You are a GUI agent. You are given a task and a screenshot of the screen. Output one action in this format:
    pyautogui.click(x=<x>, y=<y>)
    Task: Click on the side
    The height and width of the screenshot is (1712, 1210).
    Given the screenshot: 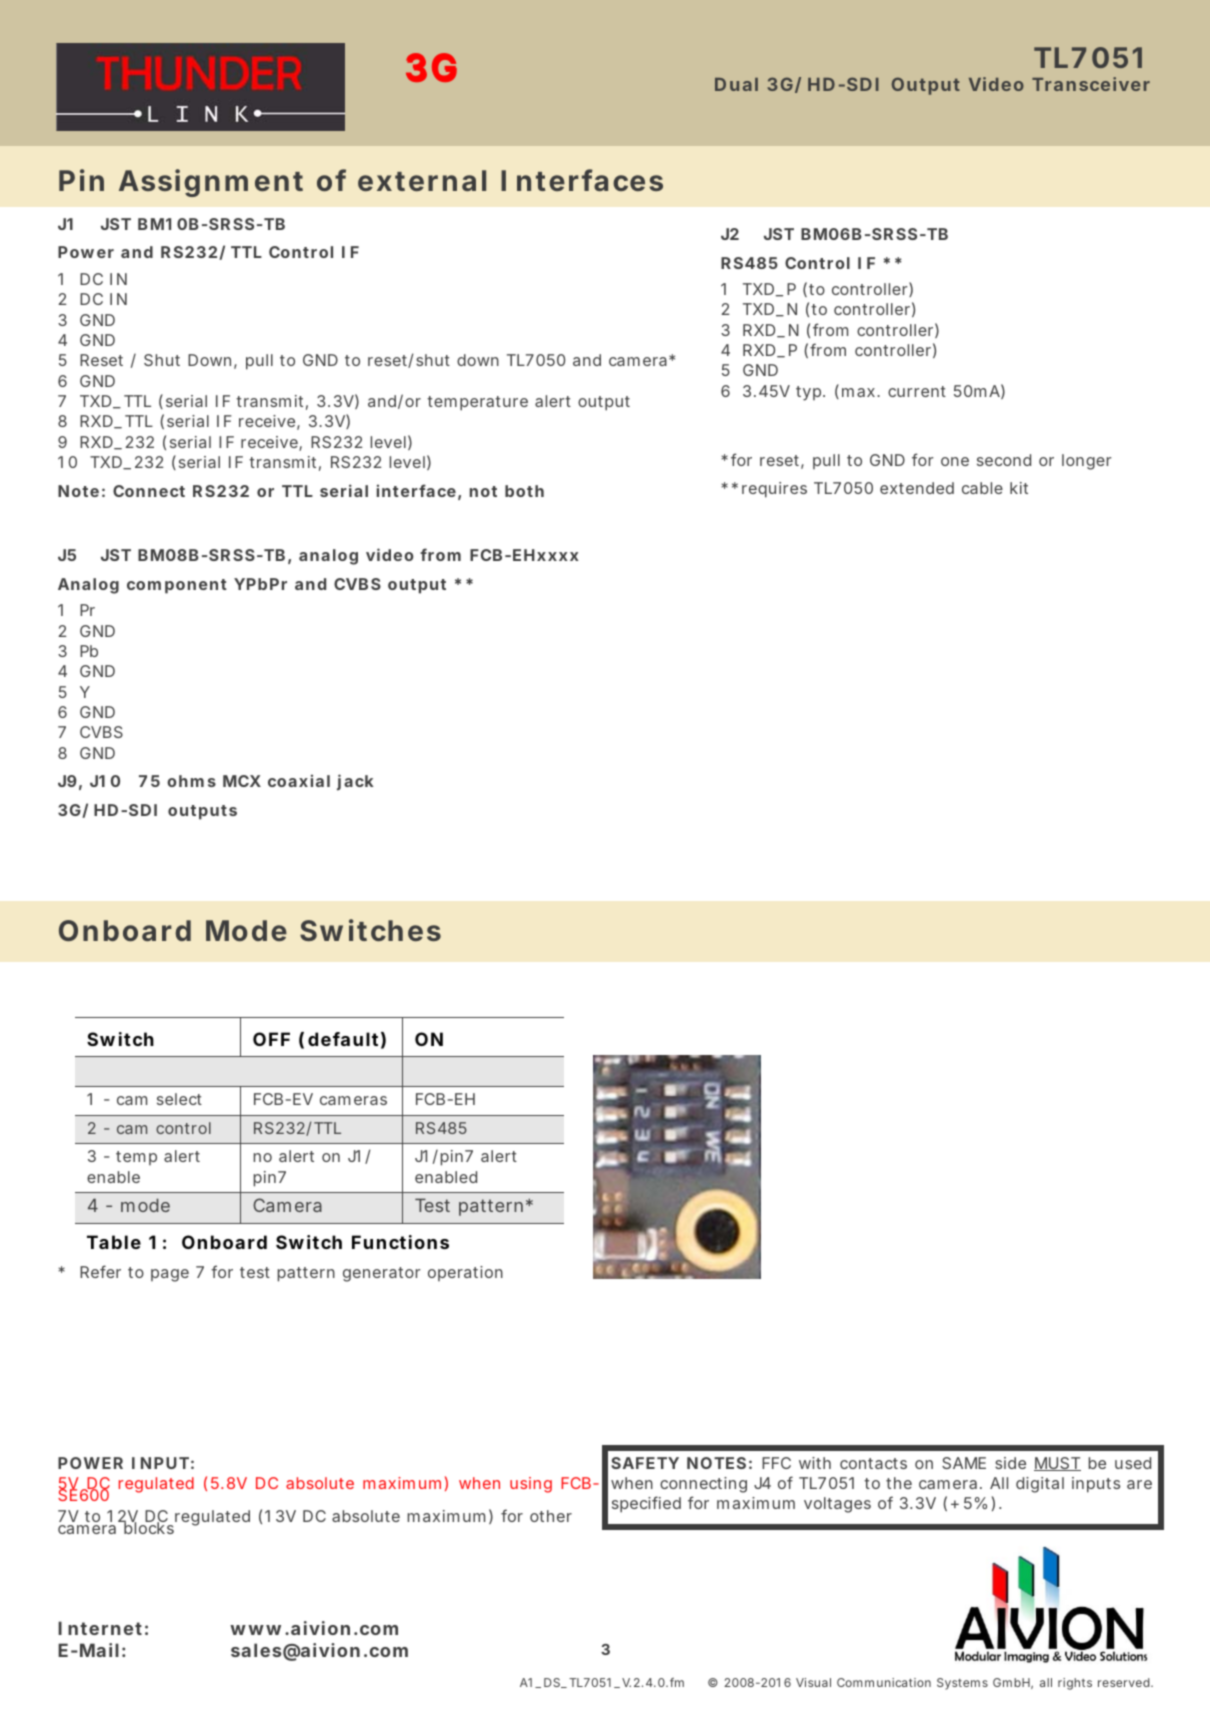 What is the action you would take?
    pyautogui.click(x=1010, y=1463)
